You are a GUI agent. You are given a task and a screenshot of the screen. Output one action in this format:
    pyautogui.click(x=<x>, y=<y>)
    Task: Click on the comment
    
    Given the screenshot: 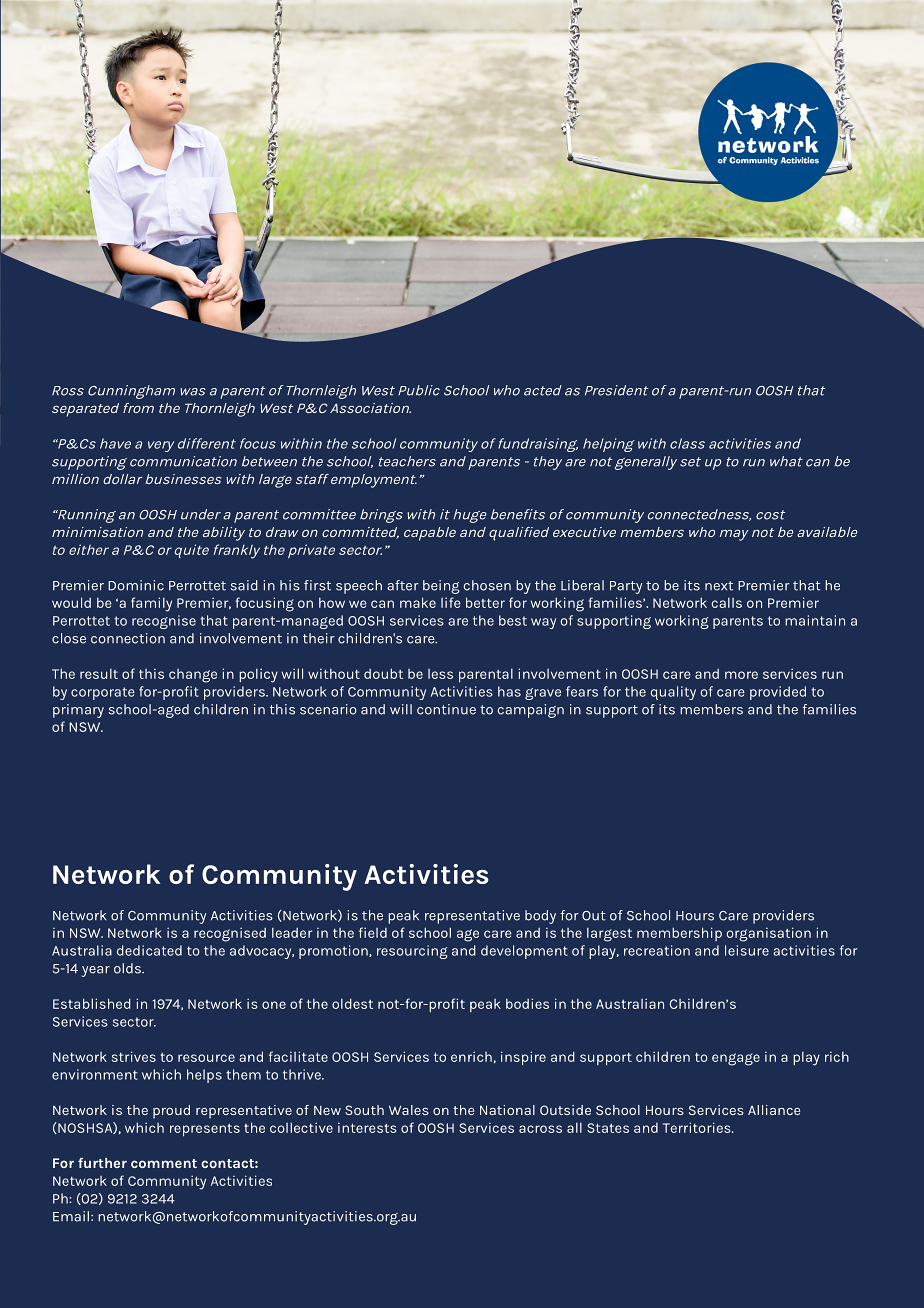 What is the action you would take?
    pyautogui.click(x=164, y=1163)
